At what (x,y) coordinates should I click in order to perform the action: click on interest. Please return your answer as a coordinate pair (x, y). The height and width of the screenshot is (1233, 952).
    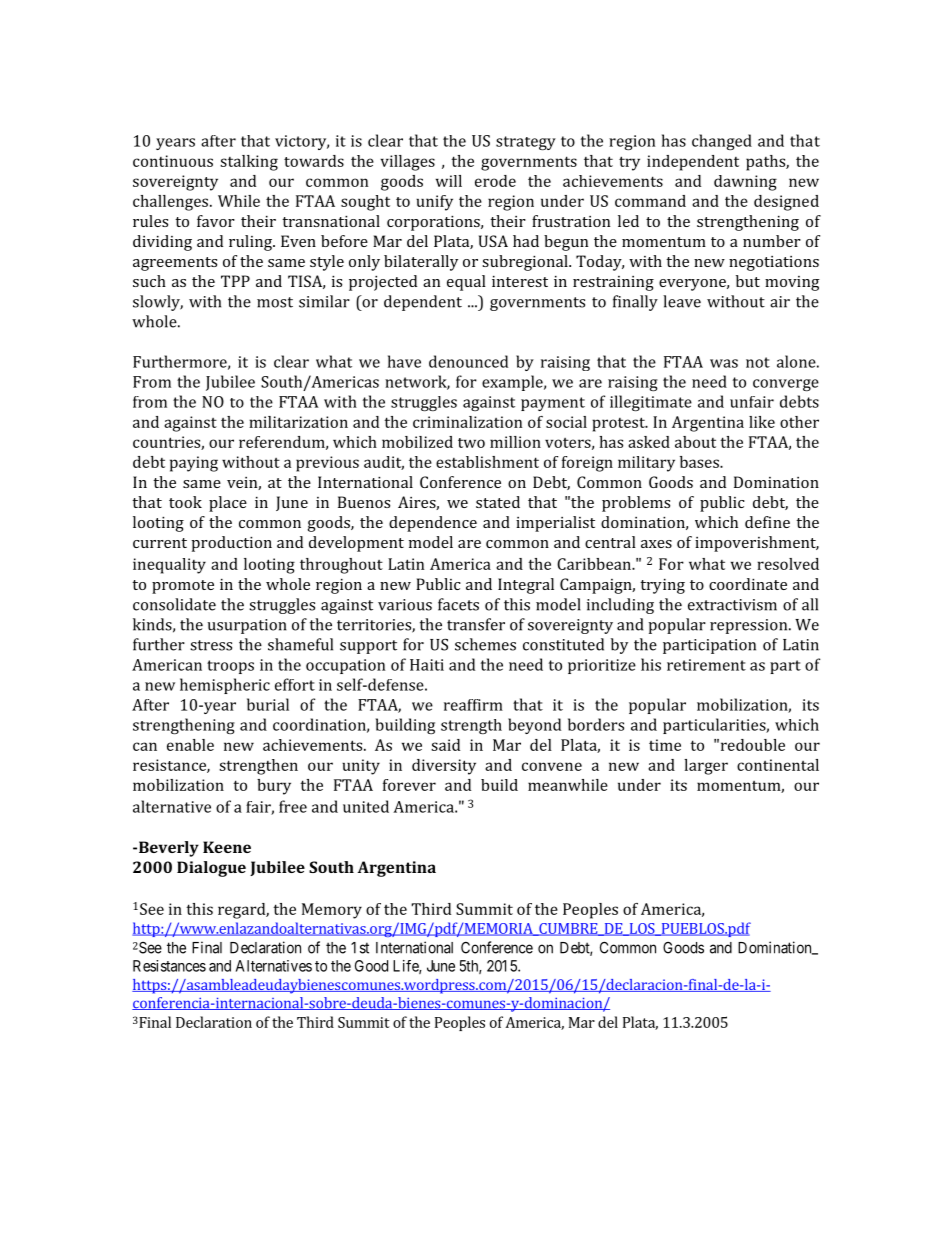
    Looking at the image, I should click on (520, 281).
